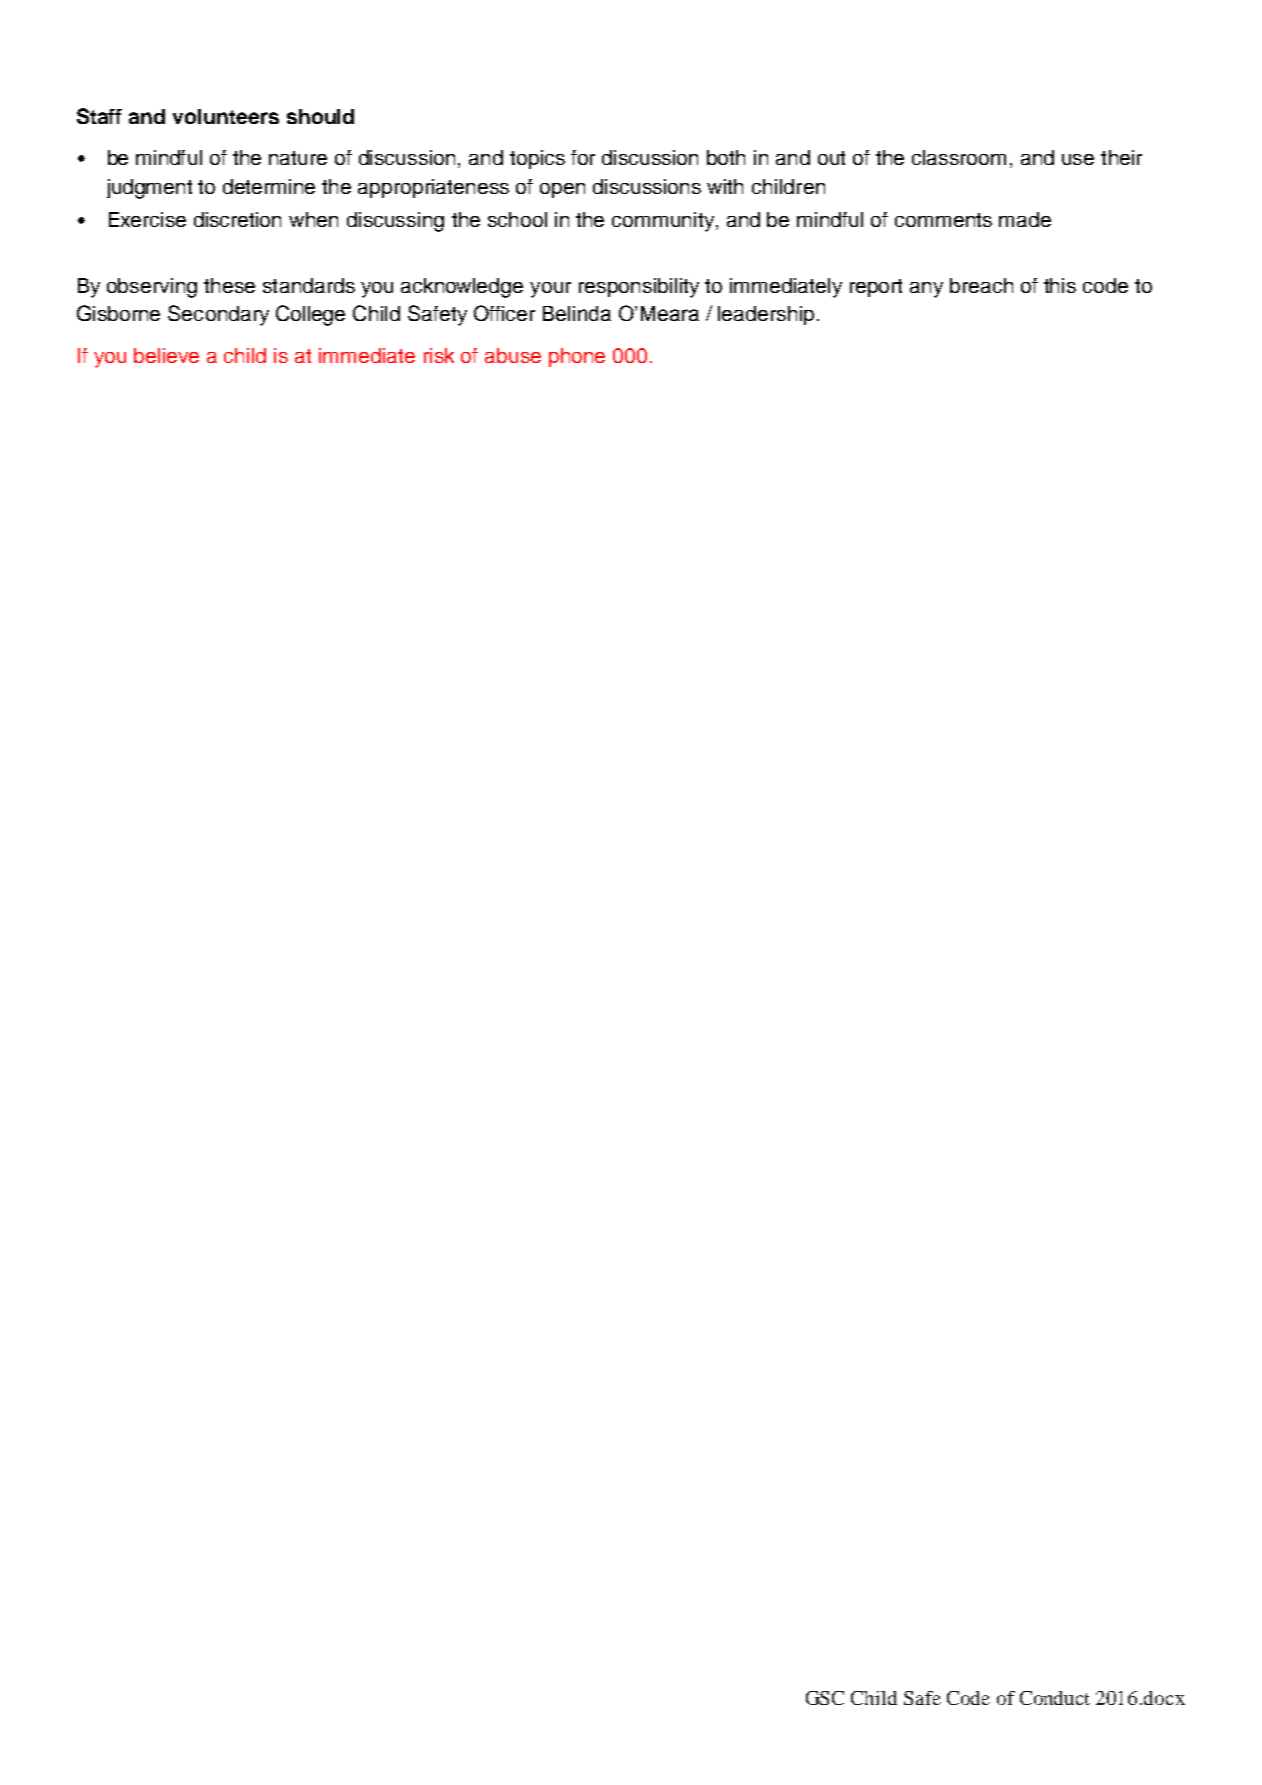 The height and width of the page is (1785, 1262). Describe the element at coordinates (926, 290) in the page. I see `any` at that location.
